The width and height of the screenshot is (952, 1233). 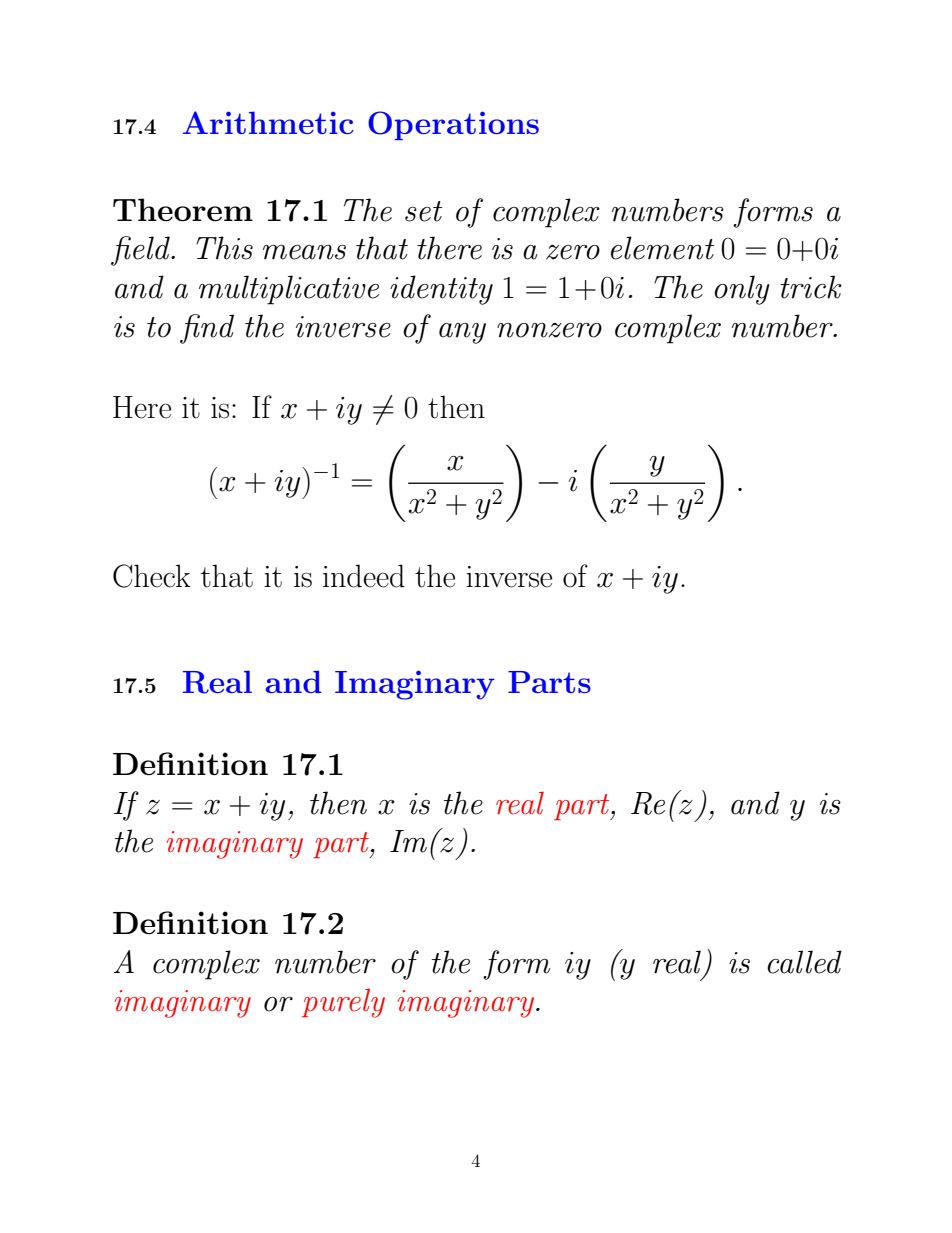 I want to click on indeed, so click(x=364, y=576).
